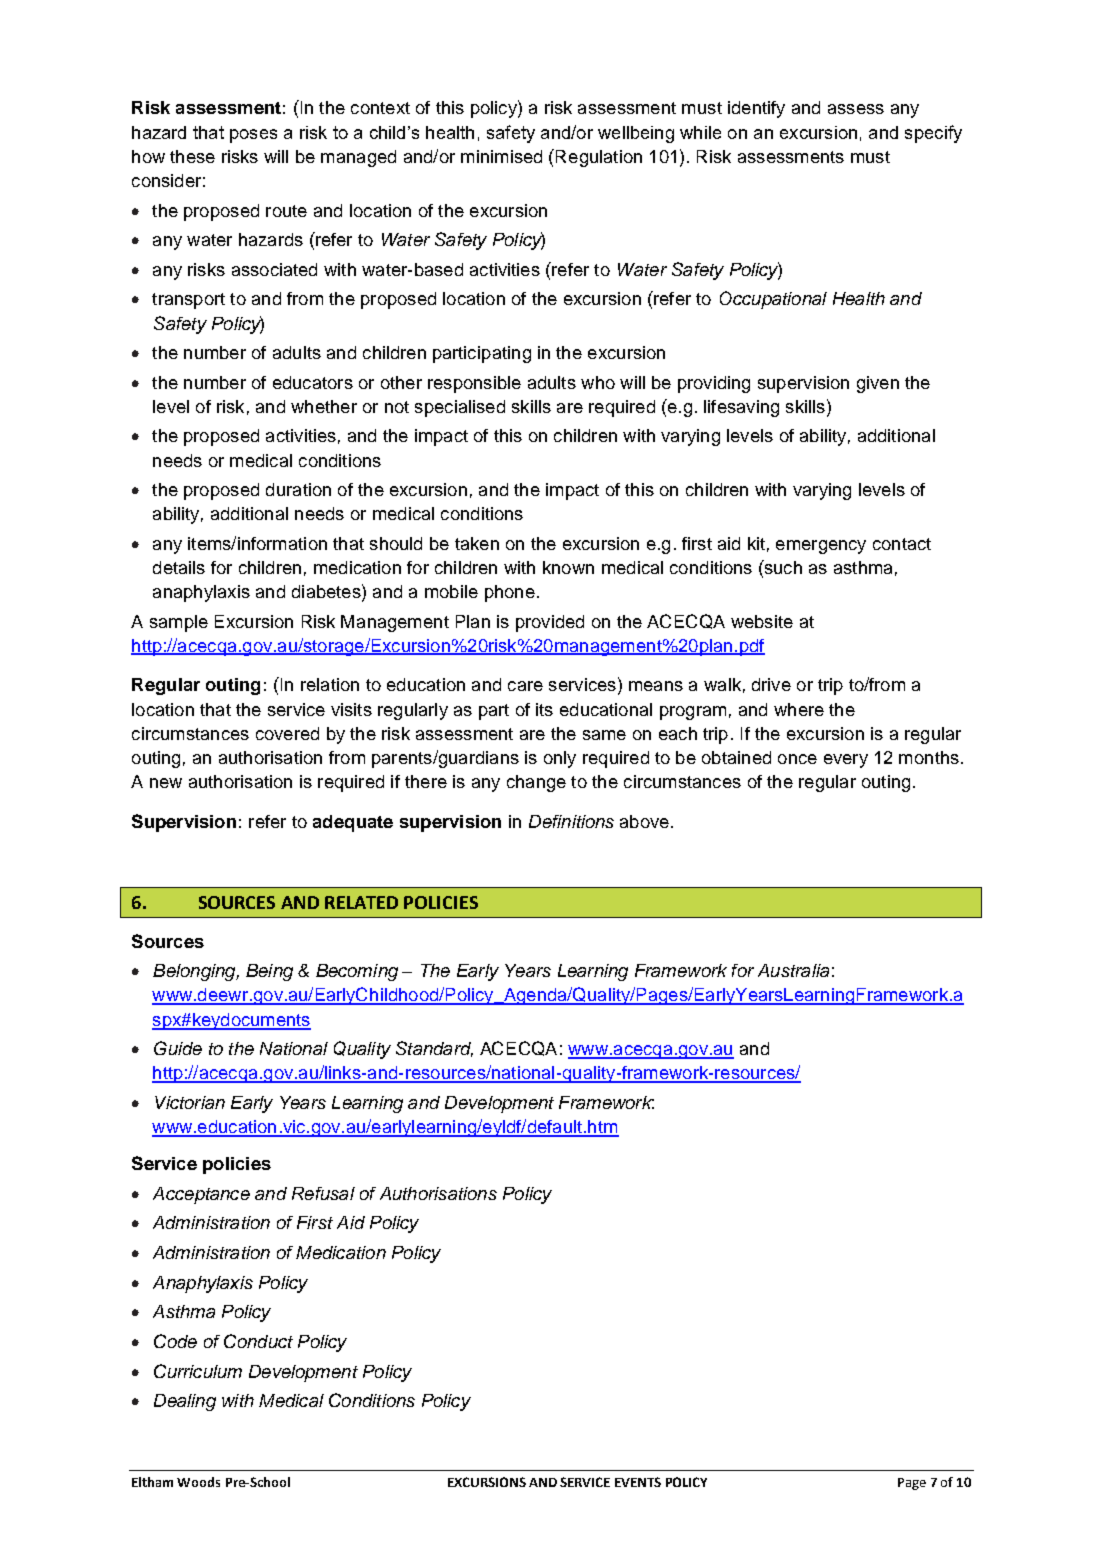 This screenshot has height=1559, width=1102. I want to click on Woods, so click(198, 1482).
